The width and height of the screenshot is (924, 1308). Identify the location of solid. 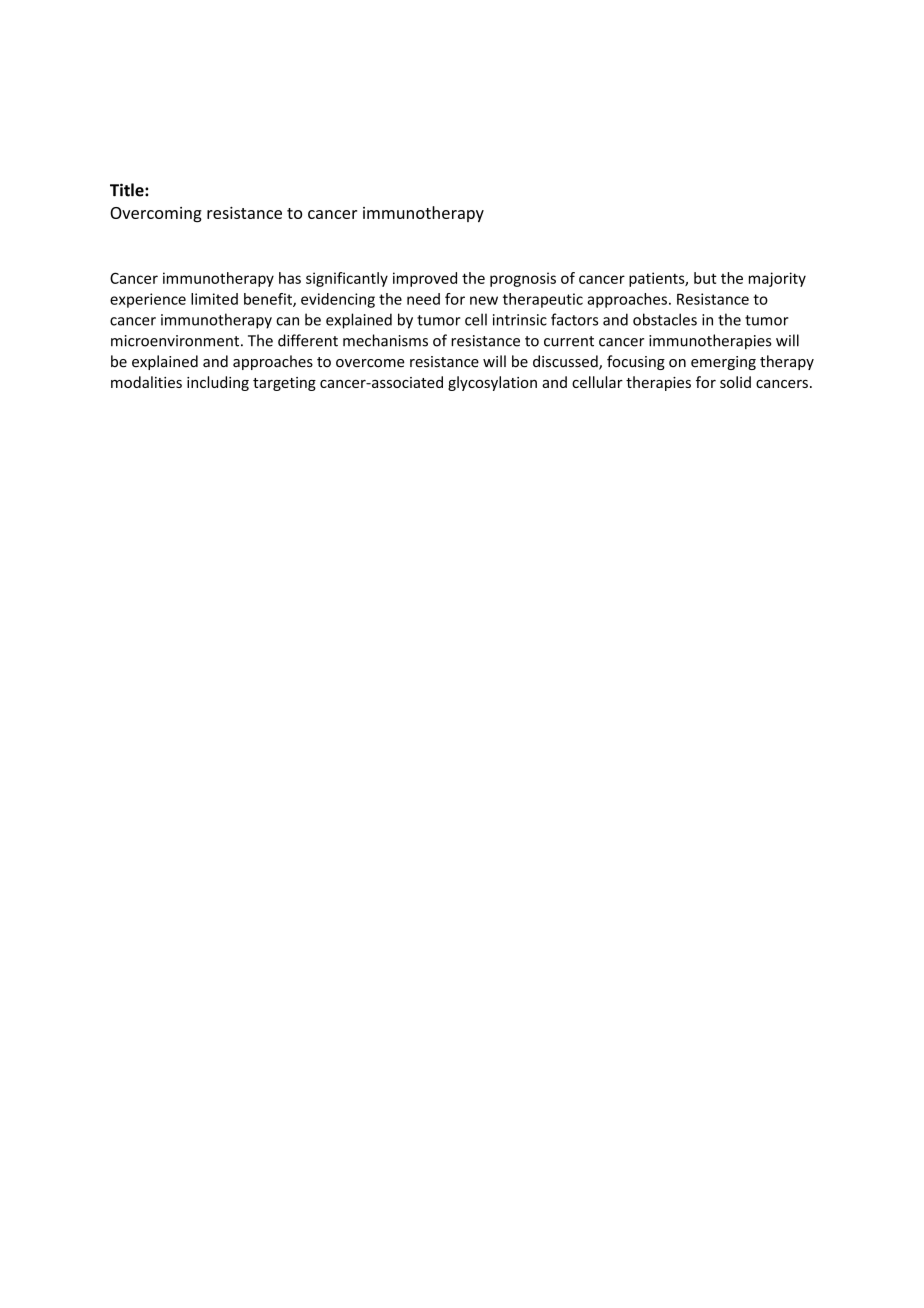
(735, 382).
